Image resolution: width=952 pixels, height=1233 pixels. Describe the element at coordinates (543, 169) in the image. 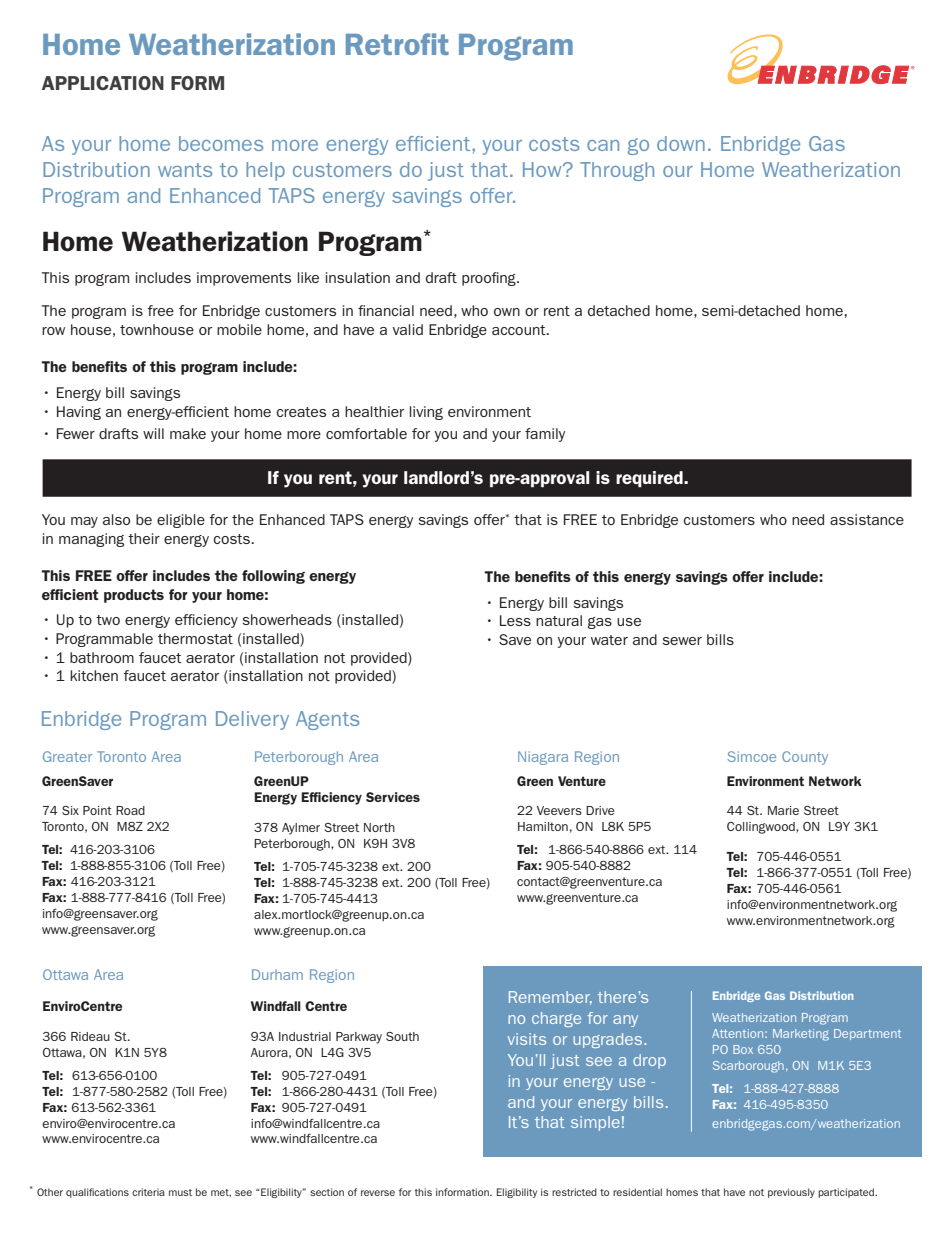

I see `How` at that location.
